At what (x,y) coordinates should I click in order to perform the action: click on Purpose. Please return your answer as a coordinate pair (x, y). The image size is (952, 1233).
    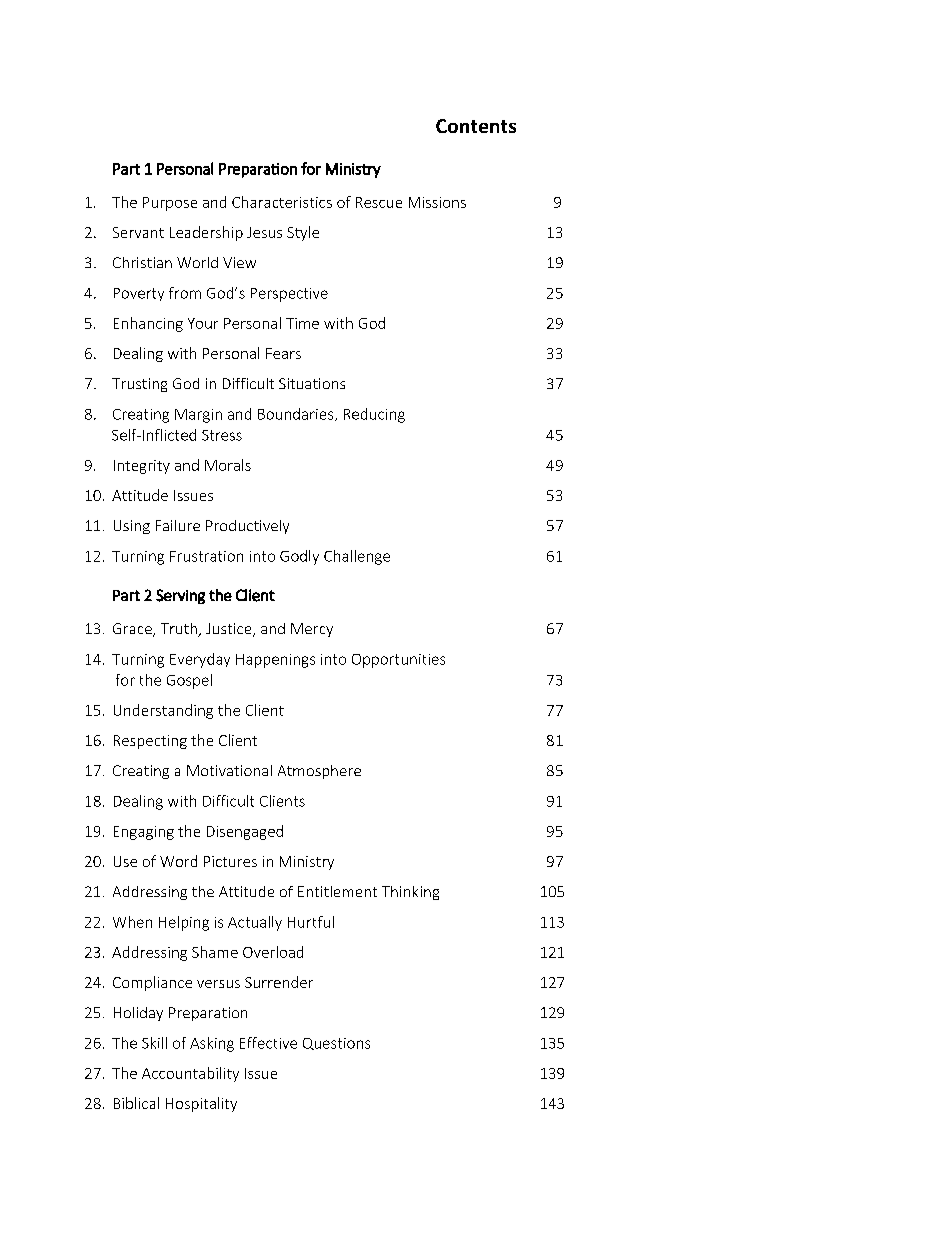
    Looking at the image, I should click on (170, 204).
